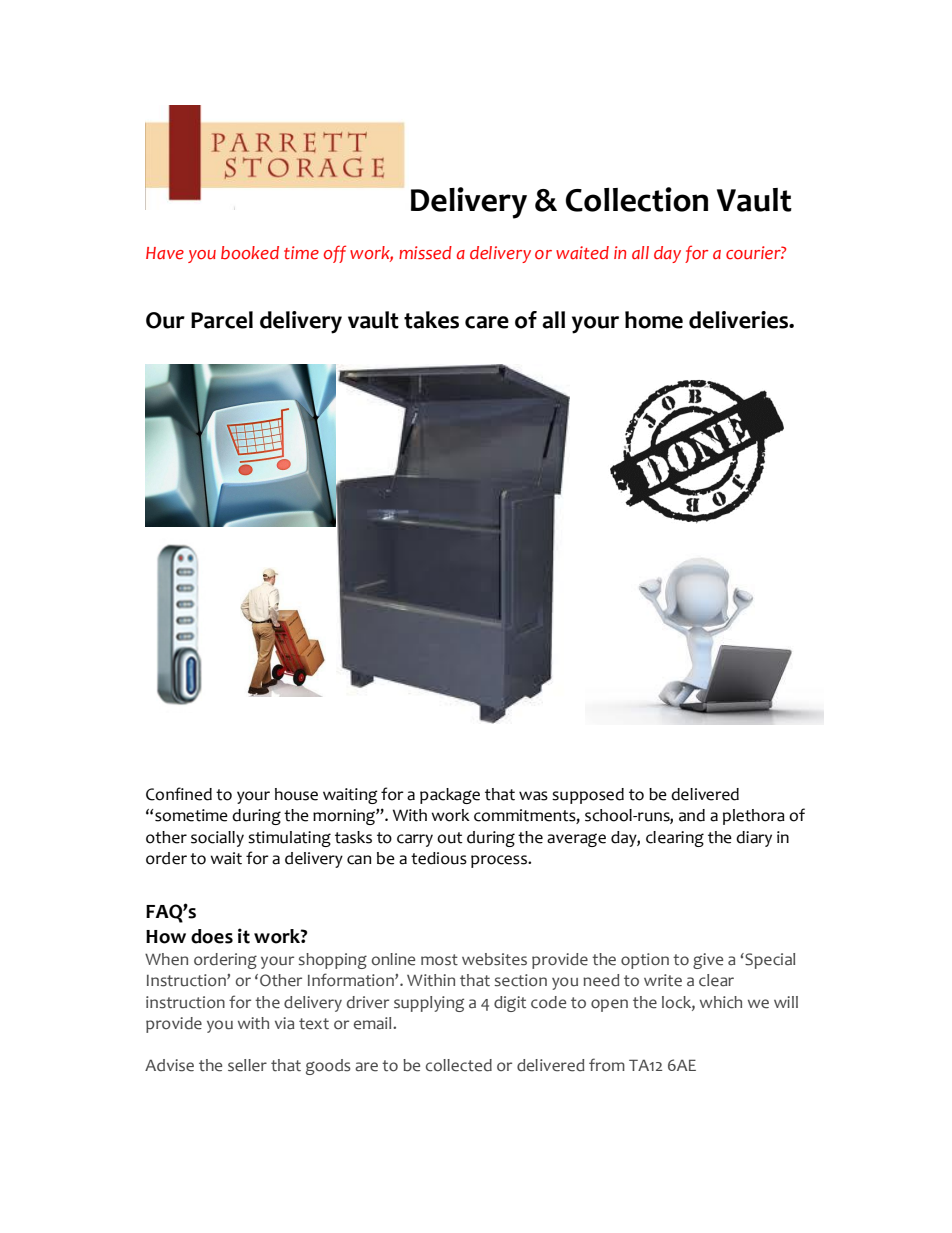  What do you see at coordinates (450, 796) in the screenshot?
I see `package` at bounding box center [450, 796].
